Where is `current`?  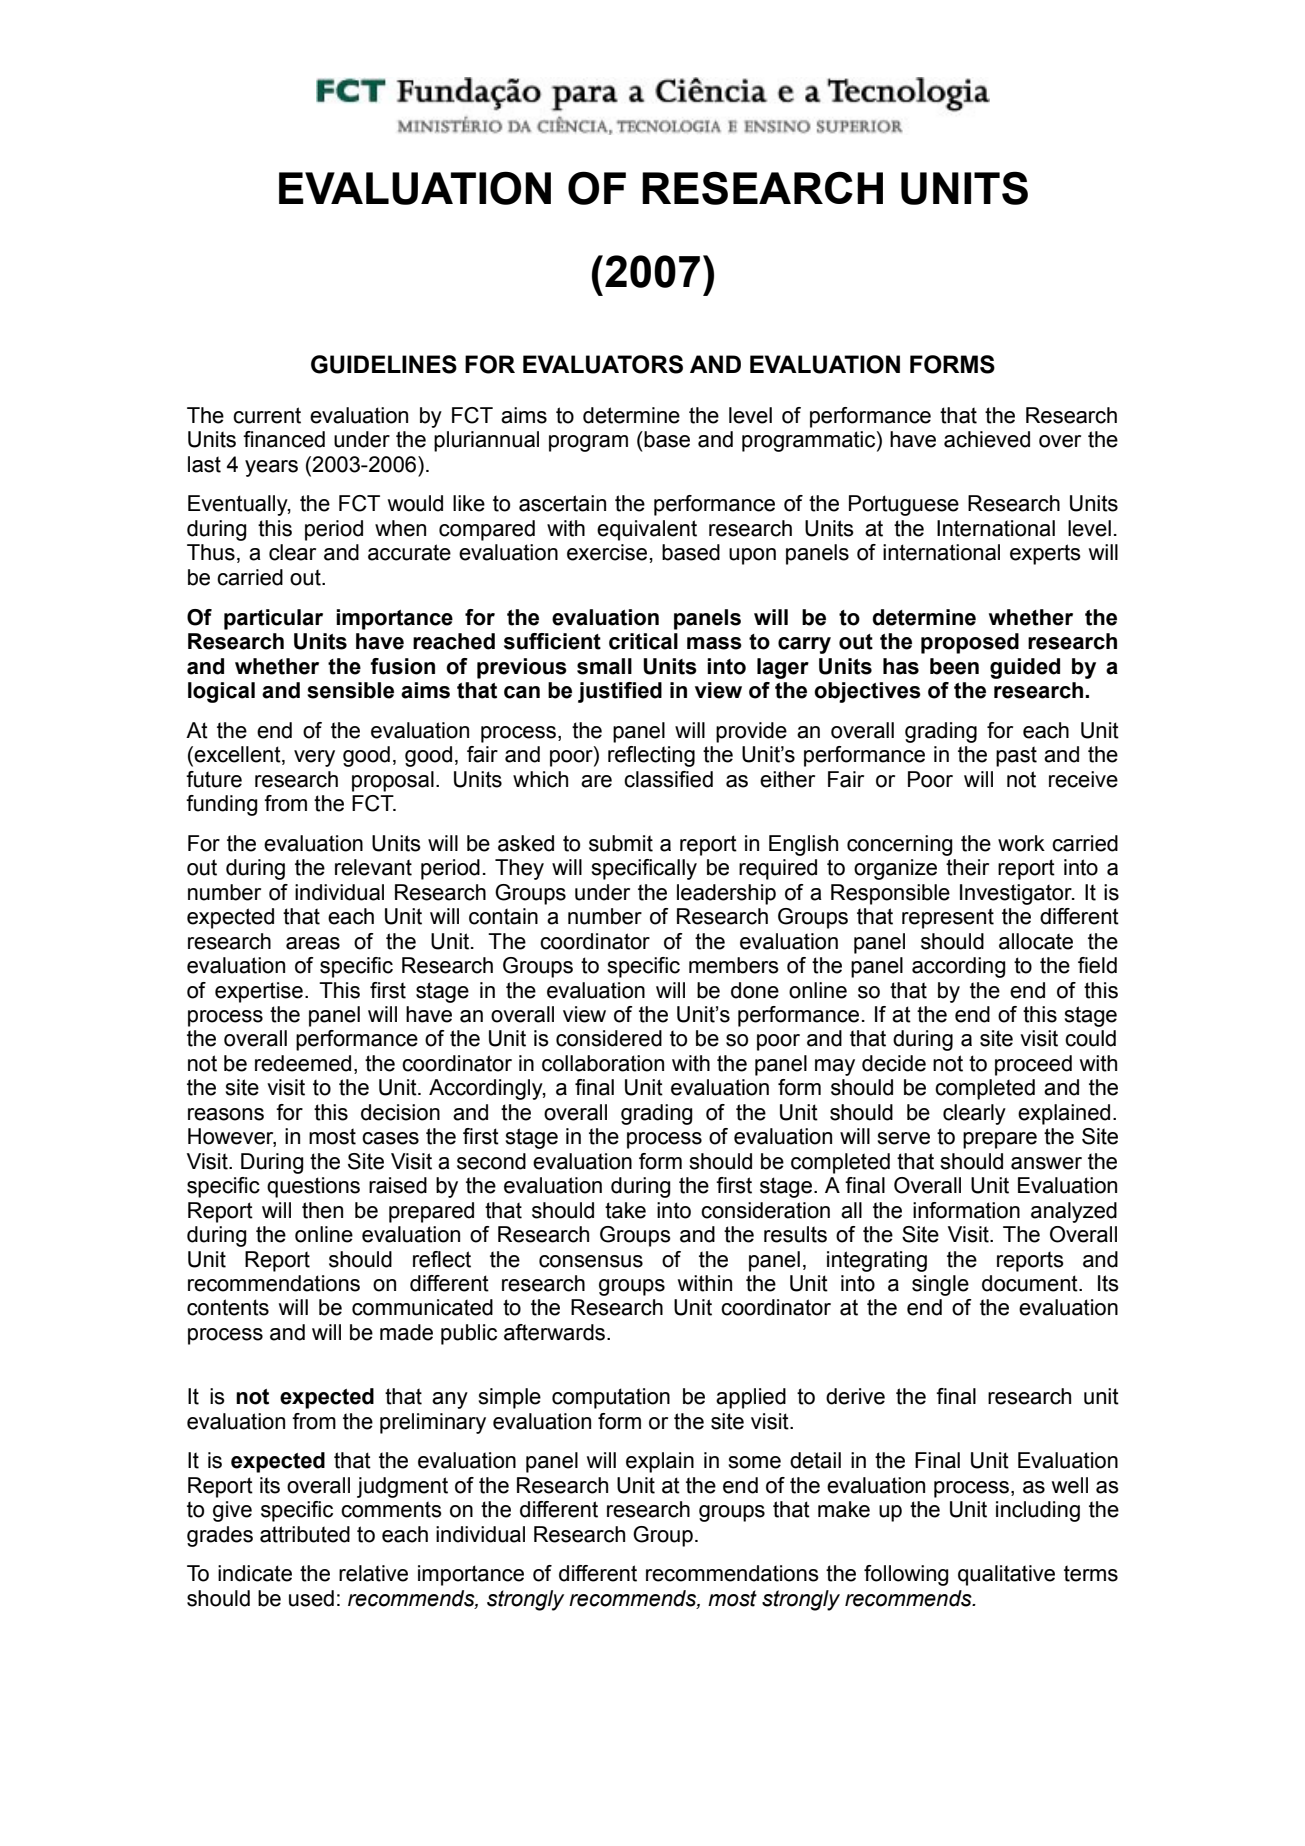 current is located at coordinates (267, 415).
